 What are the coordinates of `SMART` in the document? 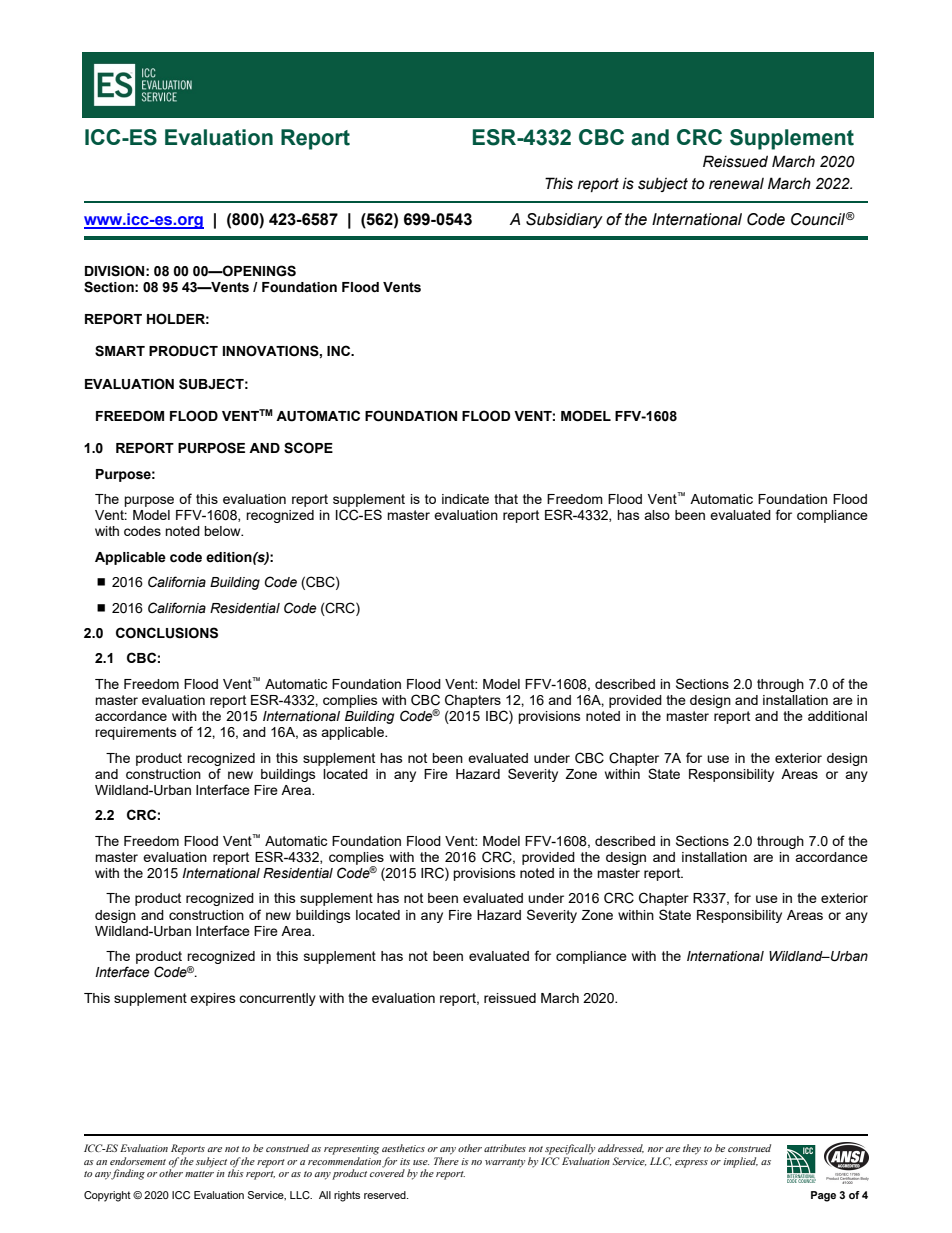 It's located at (120, 351).
